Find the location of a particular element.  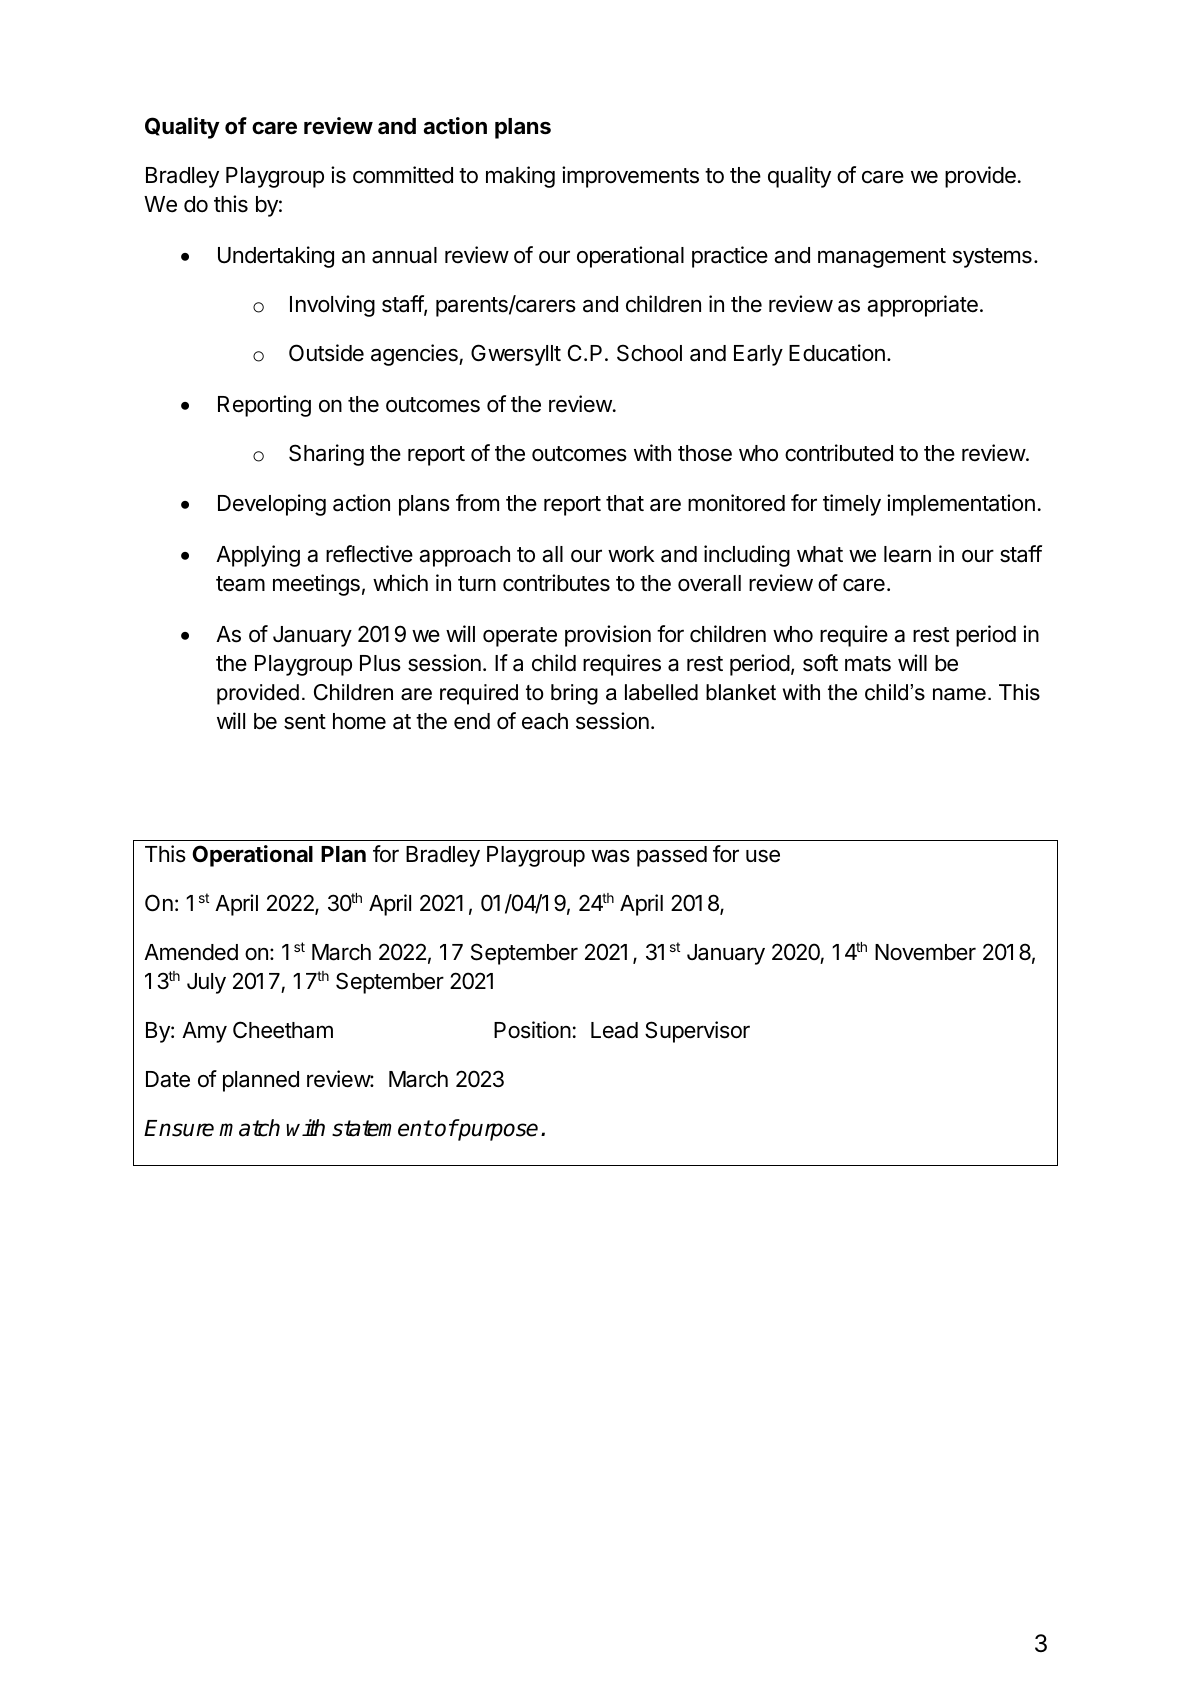

improvements is located at coordinates (630, 177).
